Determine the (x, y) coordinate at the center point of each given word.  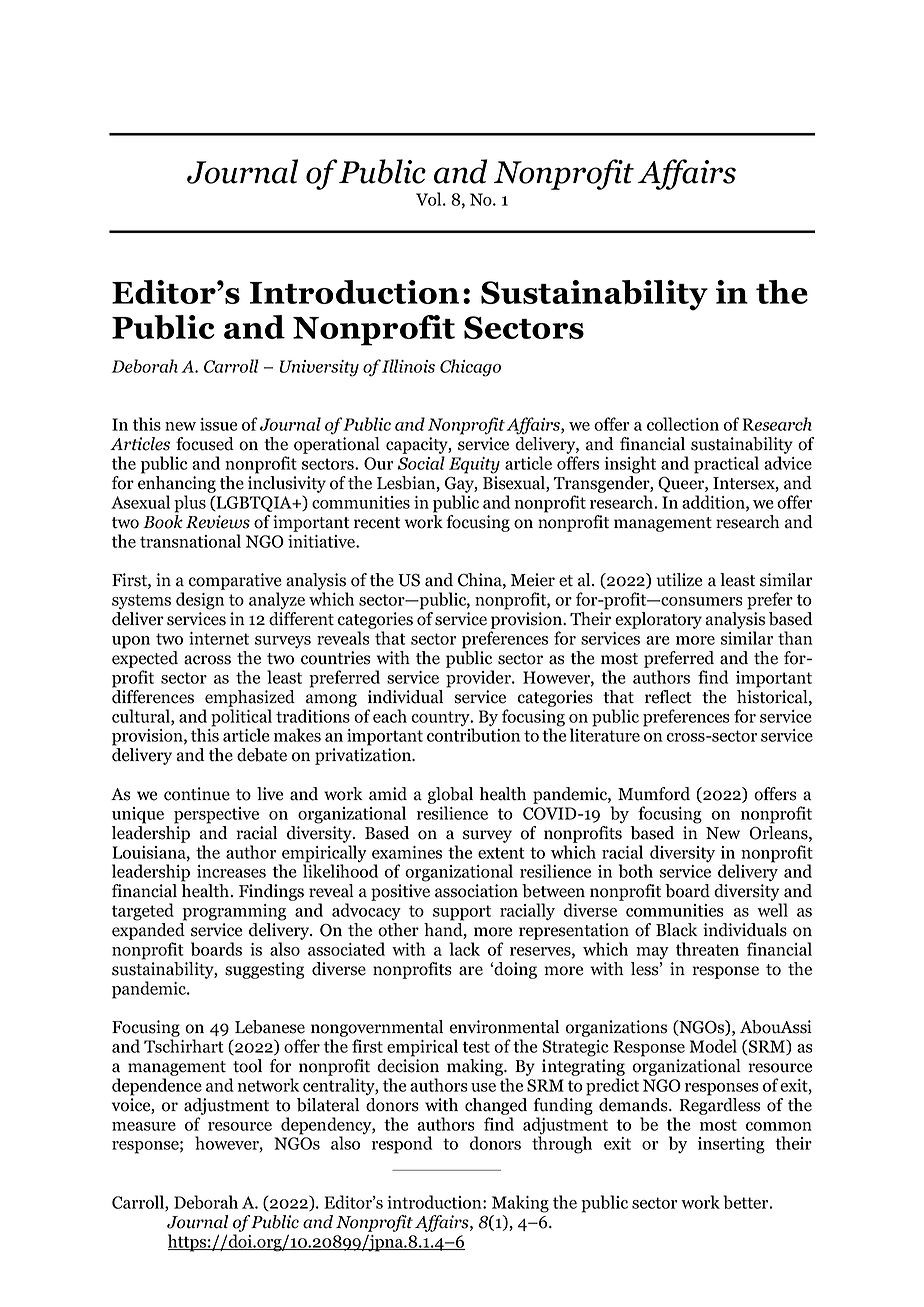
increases (231, 871)
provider (479, 679)
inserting (731, 1145)
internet (219, 638)
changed (496, 1106)
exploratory (658, 620)
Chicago (470, 368)
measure (144, 1126)
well (772, 910)
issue (218, 424)
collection (683, 424)
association (476, 891)
